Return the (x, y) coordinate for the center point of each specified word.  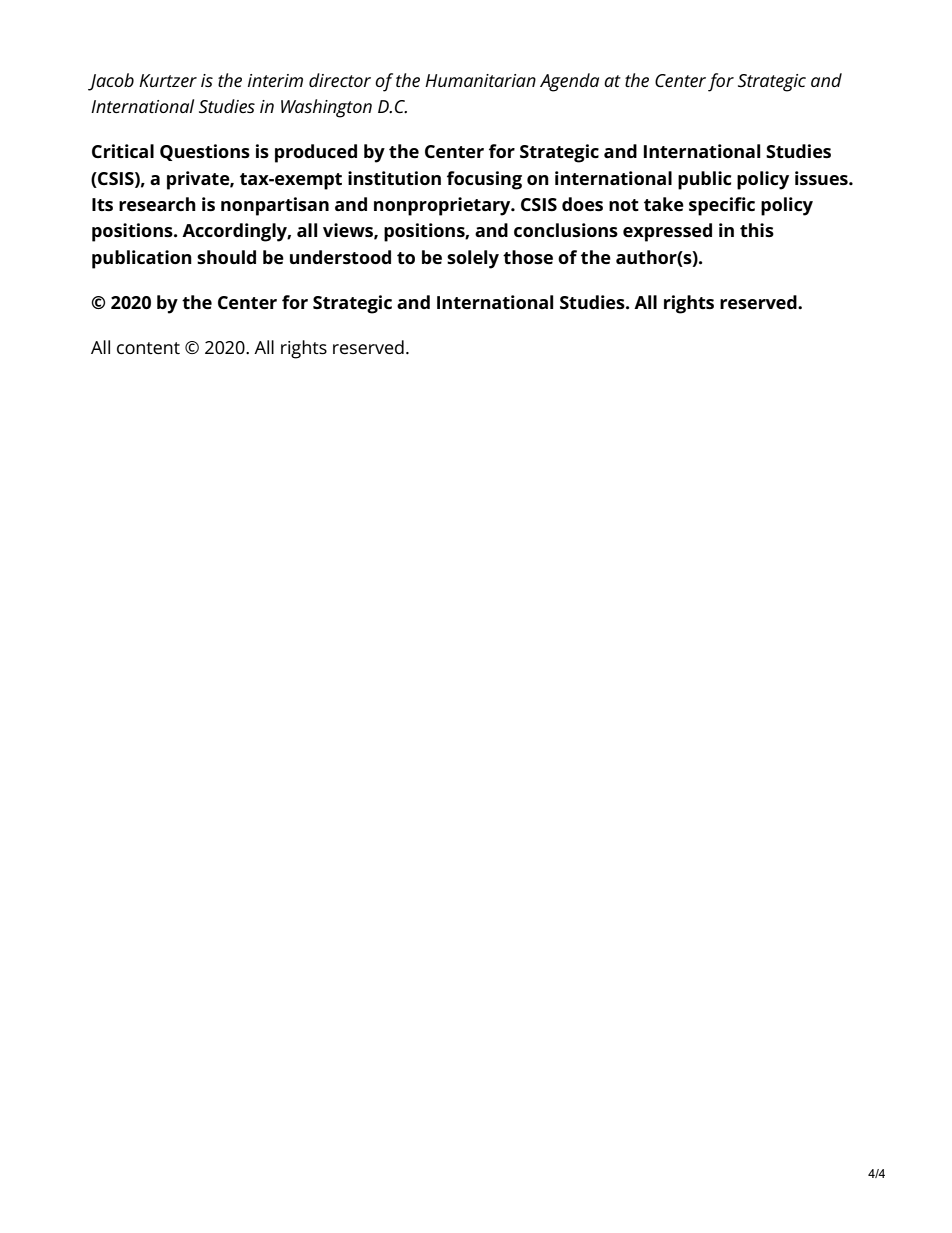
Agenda (569, 82)
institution (394, 178)
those (528, 257)
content (148, 348)
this (757, 230)
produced (316, 153)
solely (473, 259)
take (664, 204)
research (157, 204)
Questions (205, 152)
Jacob (111, 82)
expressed (667, 232)
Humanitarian (480, 80)
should (226, 257)
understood (340, 257)
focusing (484, 180)
